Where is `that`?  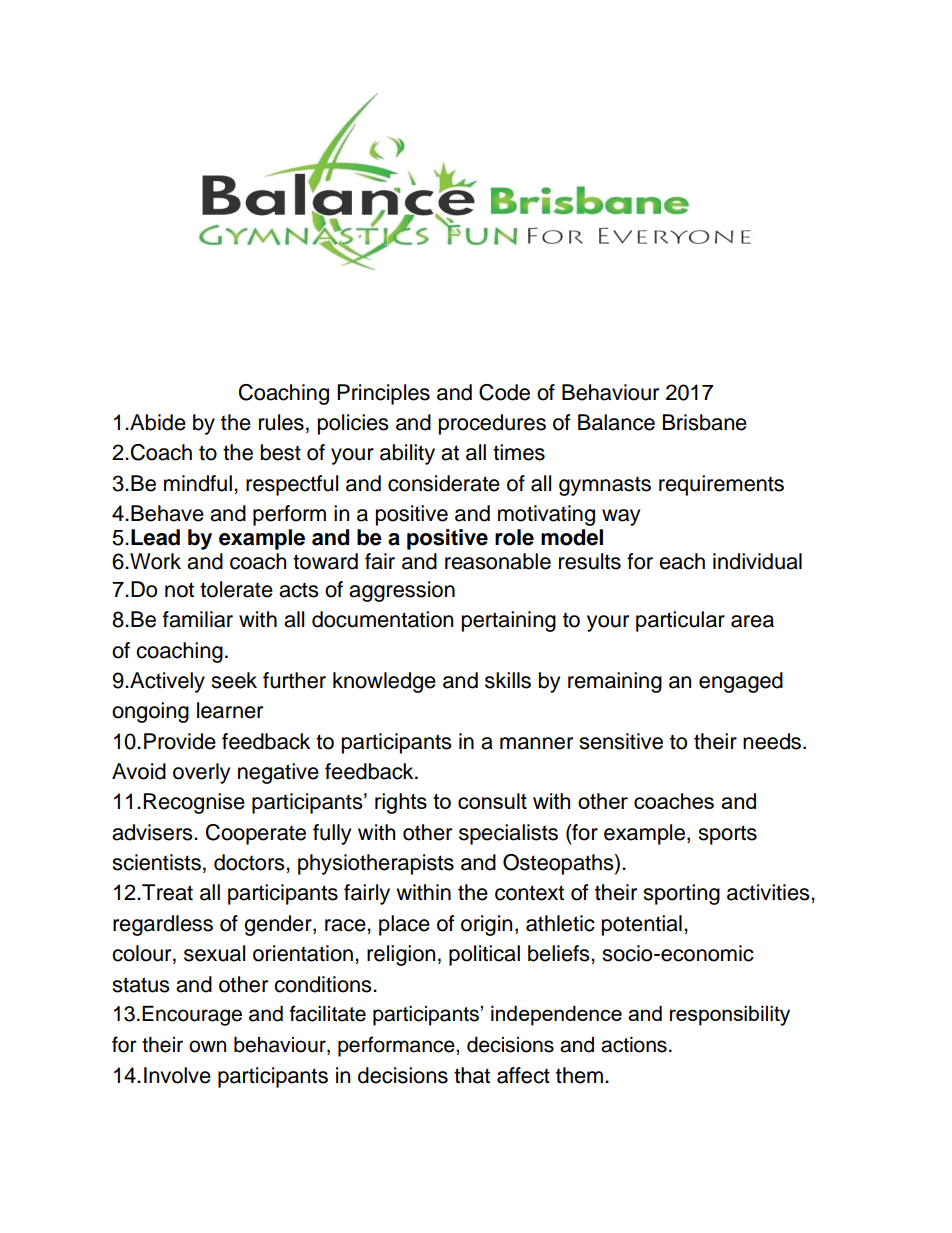 that is located at coordinates (472, 1075).
